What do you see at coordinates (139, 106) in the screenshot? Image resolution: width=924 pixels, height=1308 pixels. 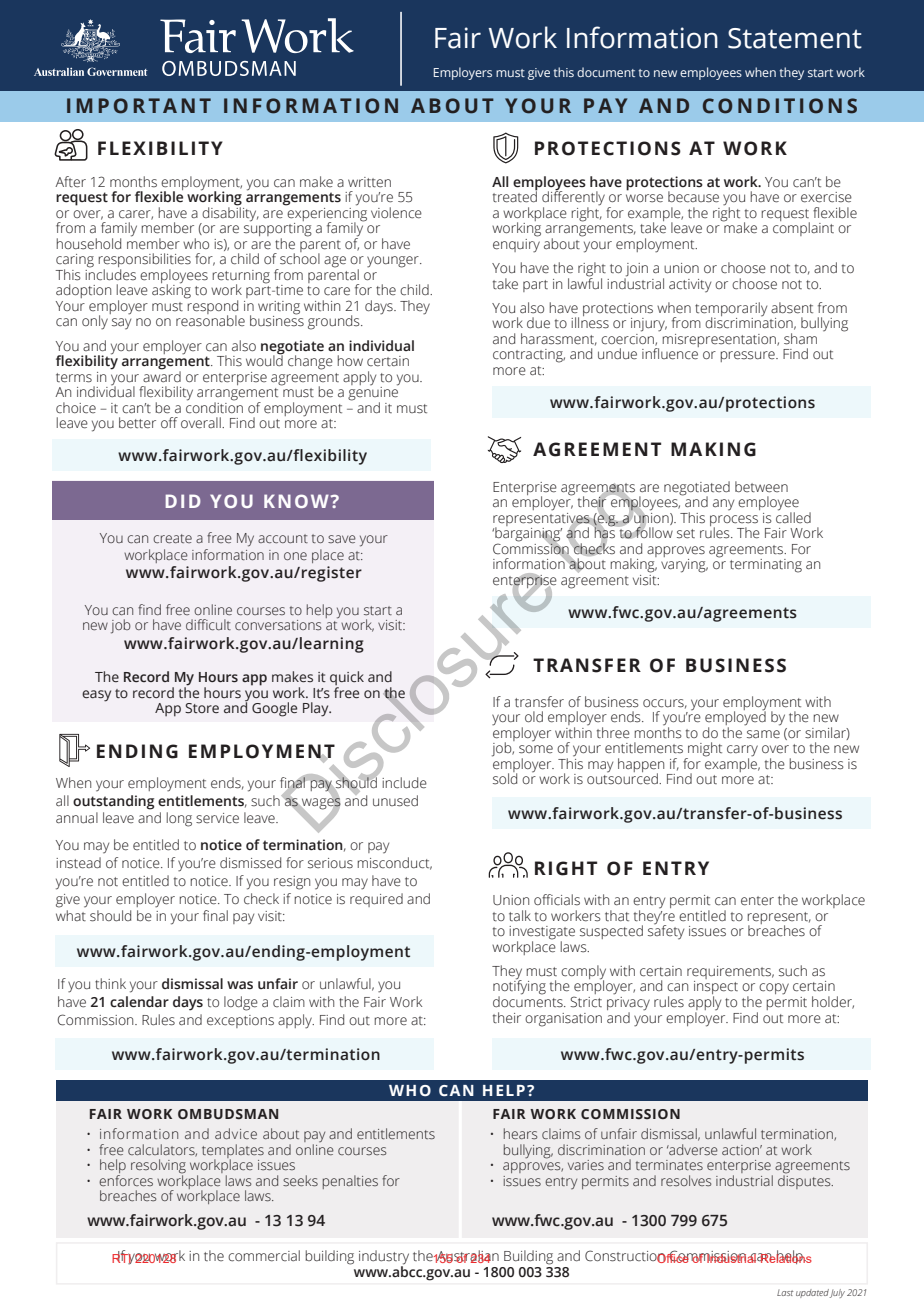 I see `IMPORTANT` at bounding box center [139, 106].
